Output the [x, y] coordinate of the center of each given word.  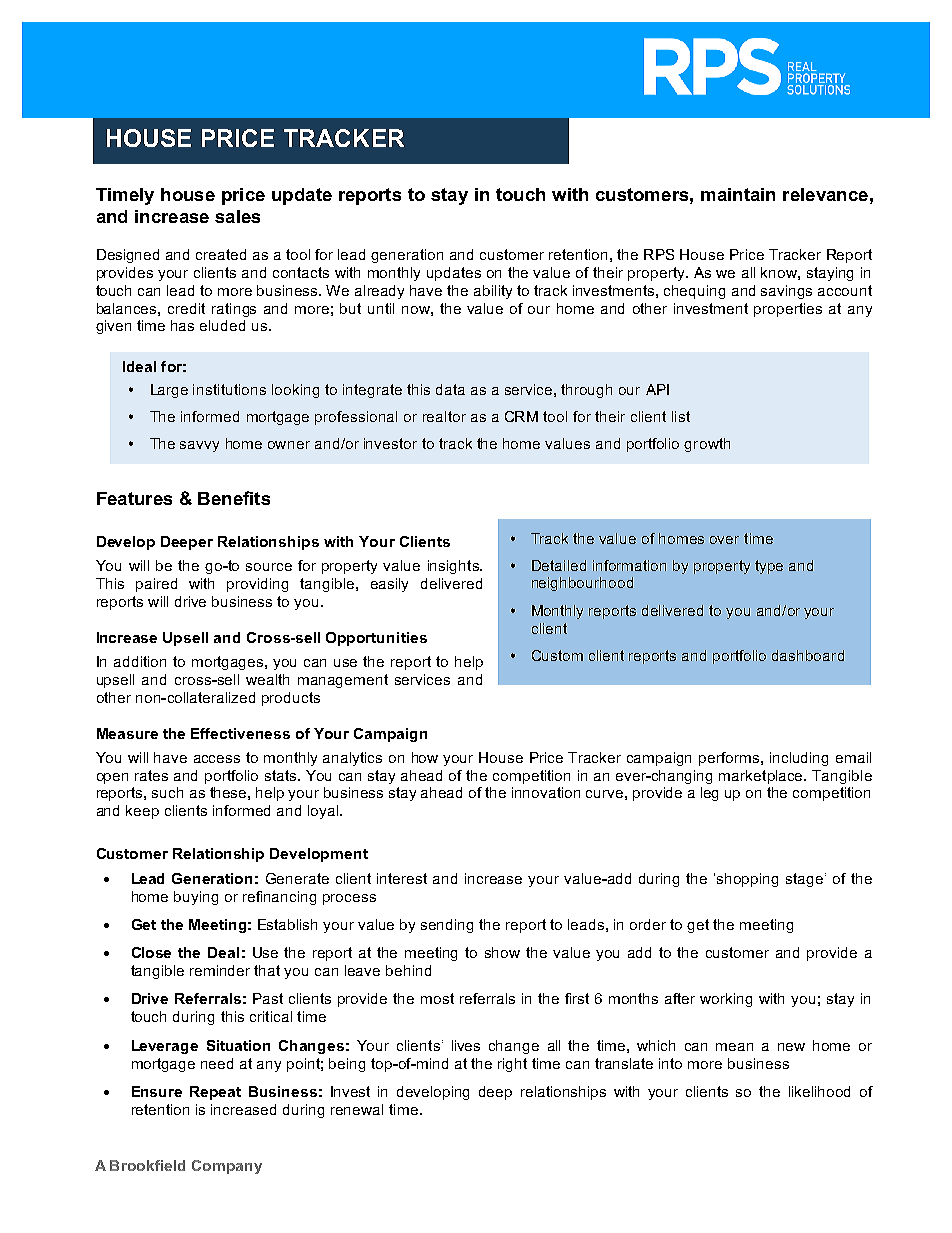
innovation [546, 792]
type [769, 567]
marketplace [762, 777]
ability [493, 292]
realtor [444, 416]
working [726, 1000]
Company [227, 1167]
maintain [738, 194]
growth [707, 445]
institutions [229, 389]
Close [151, 952]
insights [454, 567]
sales [237, 216]
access [217, 759]
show [502, 952]
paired [156, 585]
